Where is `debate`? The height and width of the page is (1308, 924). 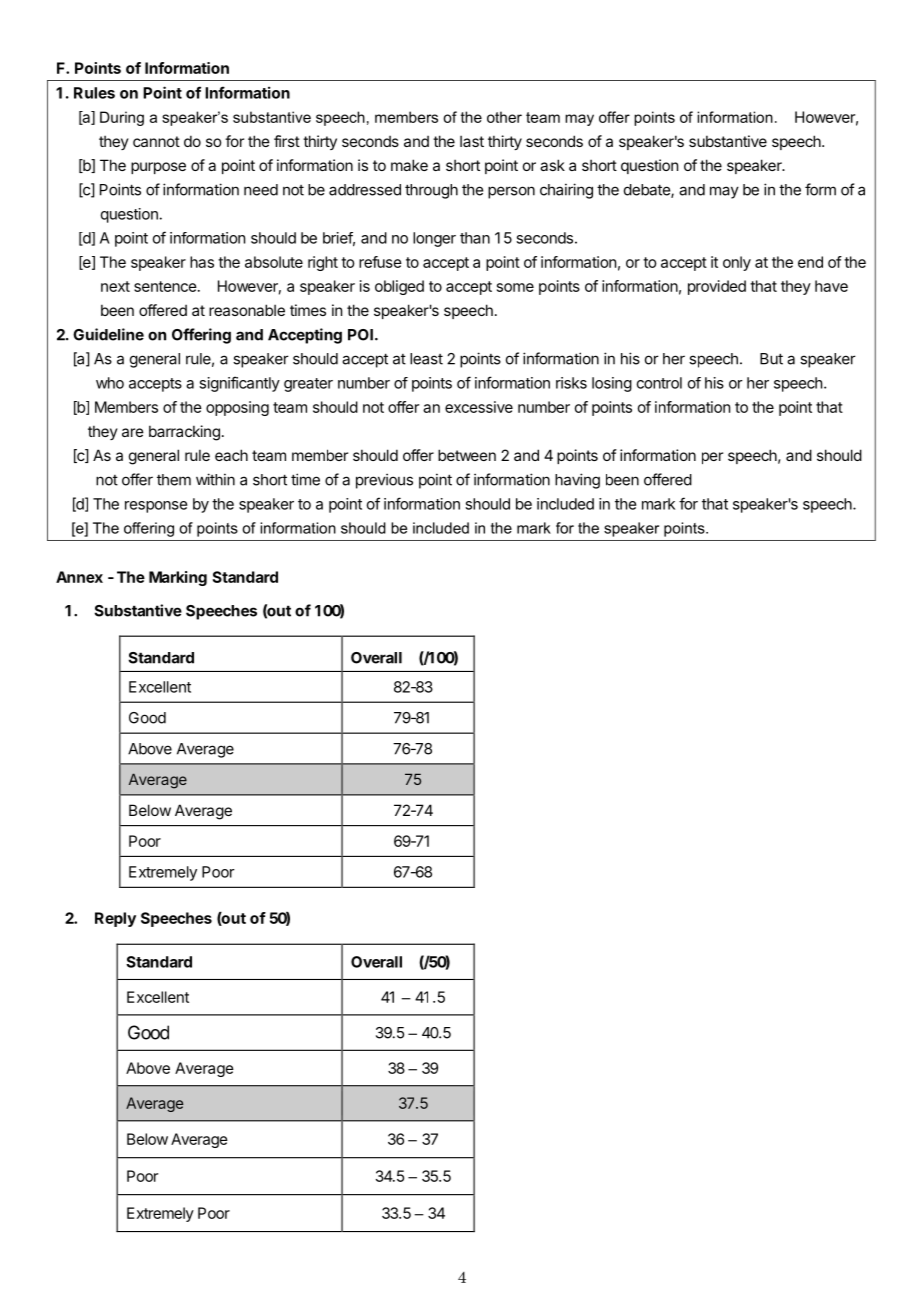
debate is located at coordinates (648, 191).
